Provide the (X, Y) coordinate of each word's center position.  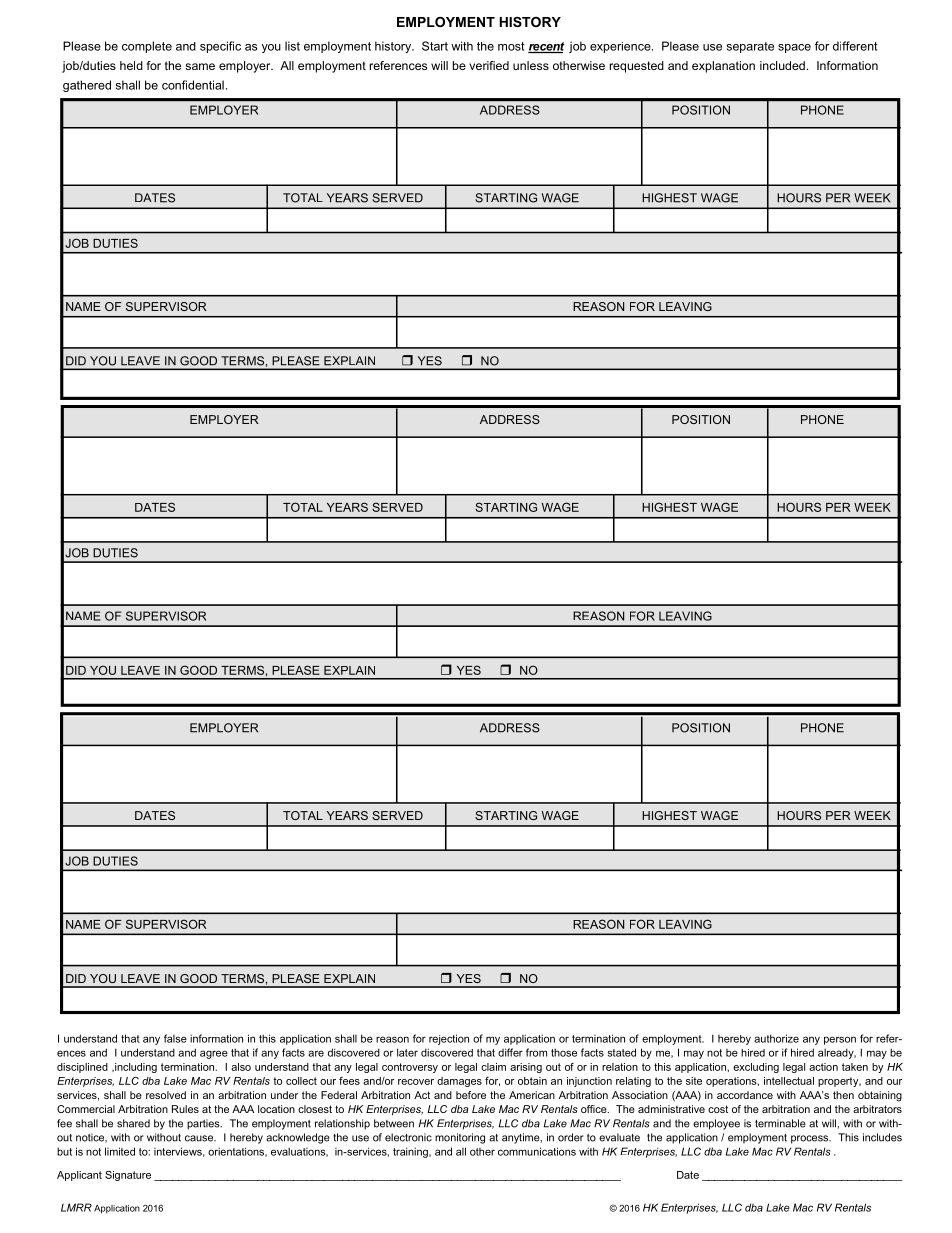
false (175, 1038)
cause (200, 1138)
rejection (449, 1039)
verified (489, 65)
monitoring (460, 1138)
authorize (776, 1038)
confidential (193, 85)
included (782, 65)
